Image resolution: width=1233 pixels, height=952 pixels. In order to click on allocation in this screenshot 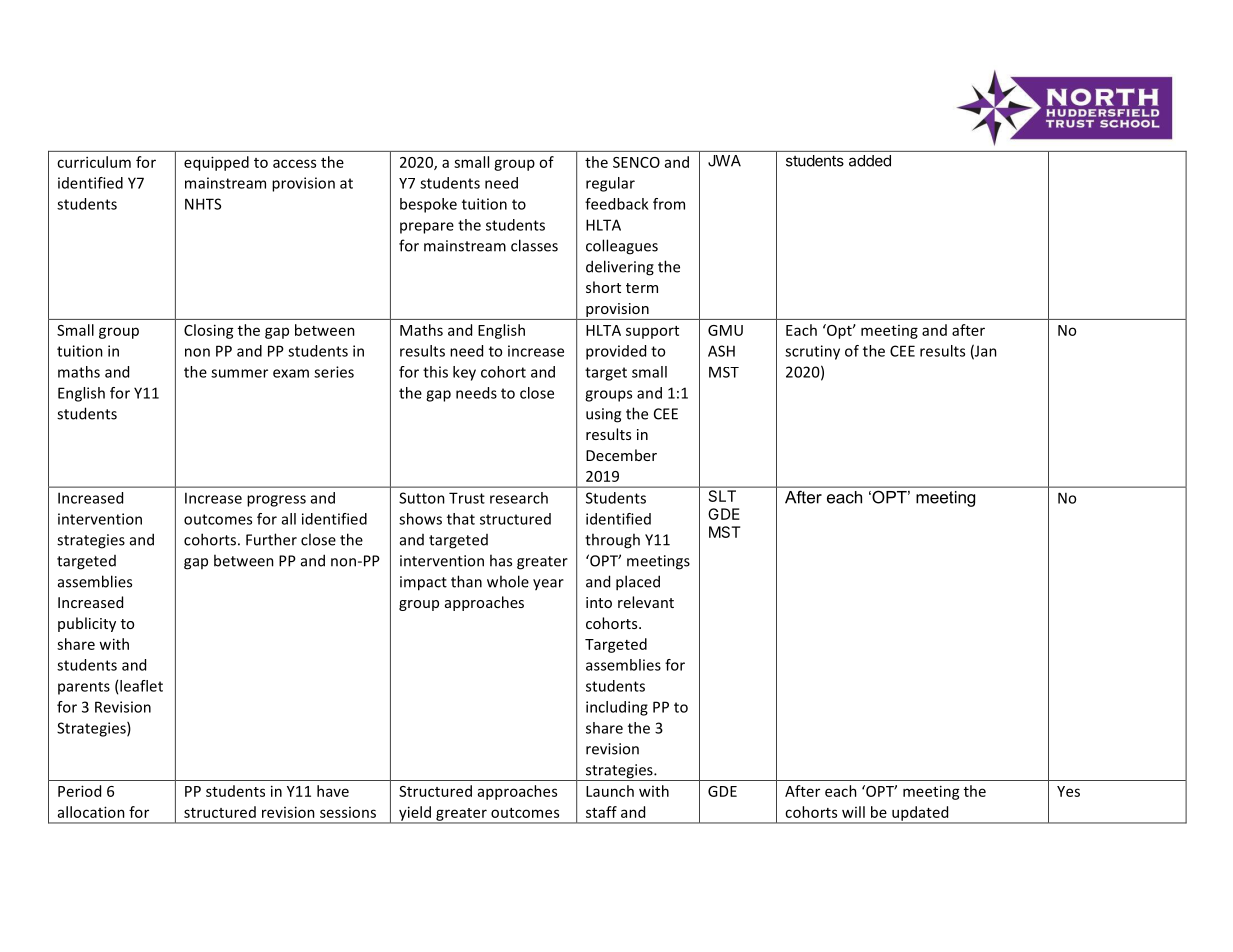, I will do `click(91, 812)`.
